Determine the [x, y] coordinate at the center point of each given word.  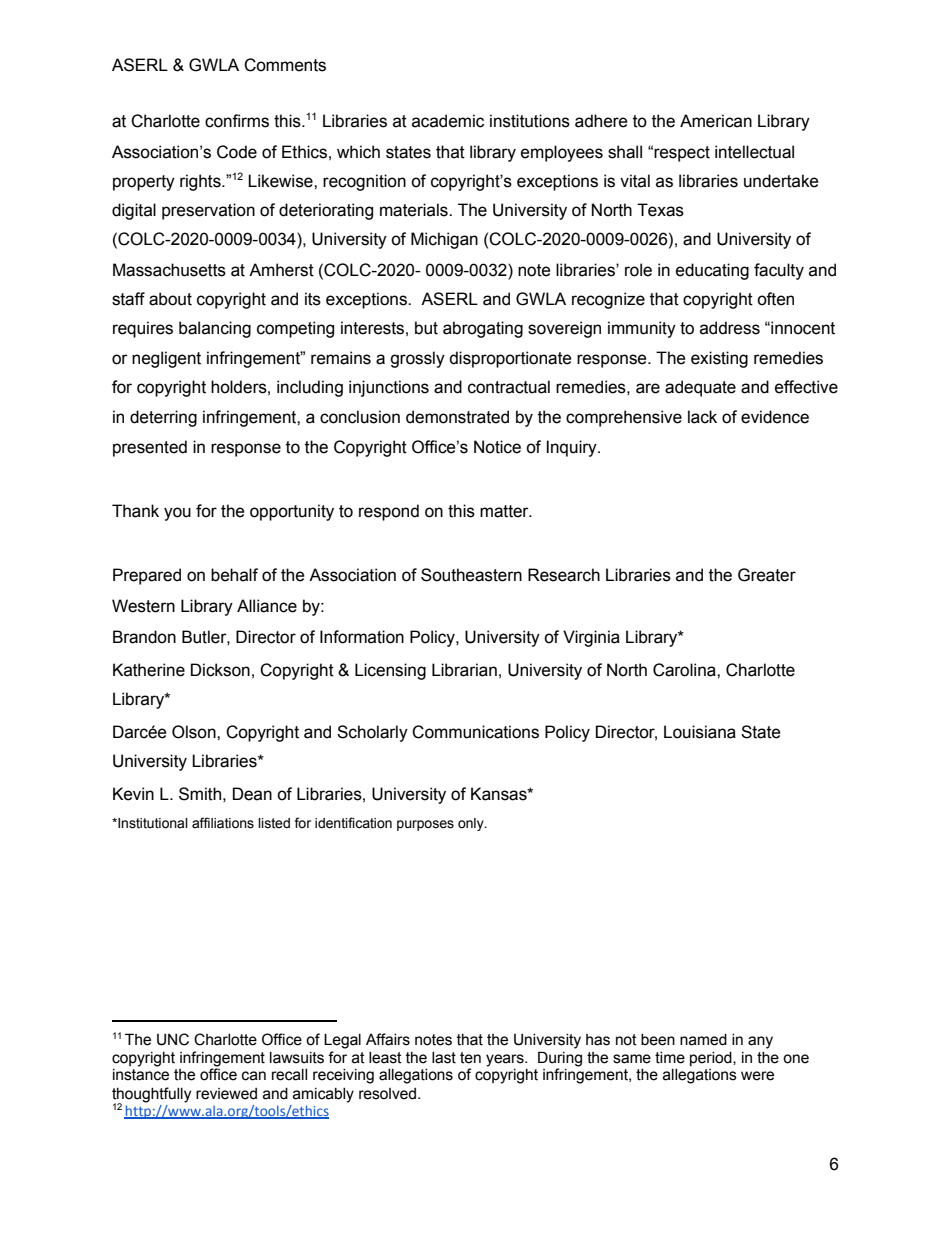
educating [712, 271]
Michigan [444, 240]
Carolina [685, 670]
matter [505, 511]
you [177, 514]
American [716, 121]
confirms [237, 121]
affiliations [223, 823]
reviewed [226, 1094]
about [170, 299]
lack [702, 417]
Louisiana [700, 732]
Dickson [220, 670]
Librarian [464, 670]
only [472, 824]
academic [448, 121]
